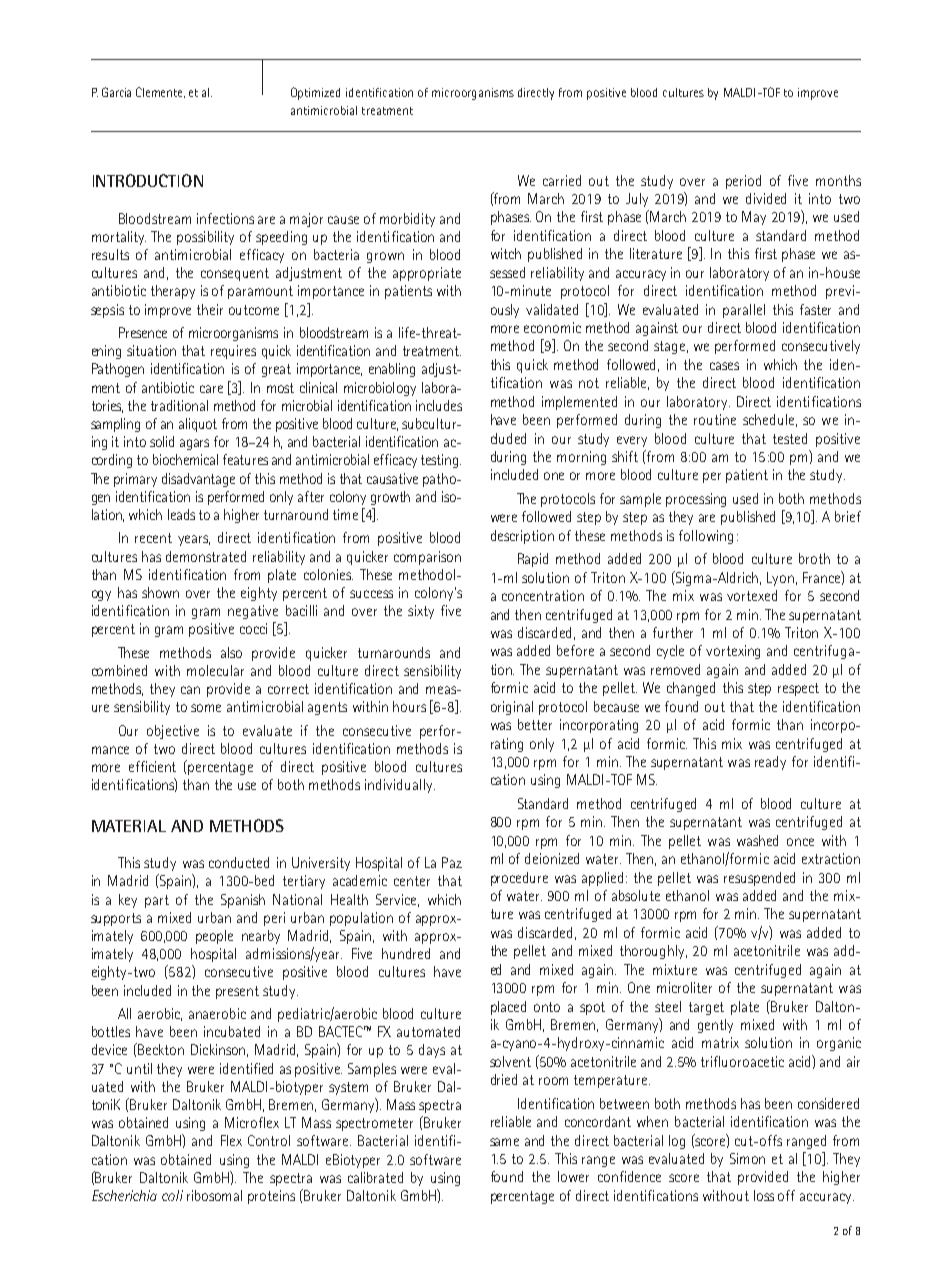  Describe the element at coordinates (747, 1158) in the image. I see `Simon` at that location.
